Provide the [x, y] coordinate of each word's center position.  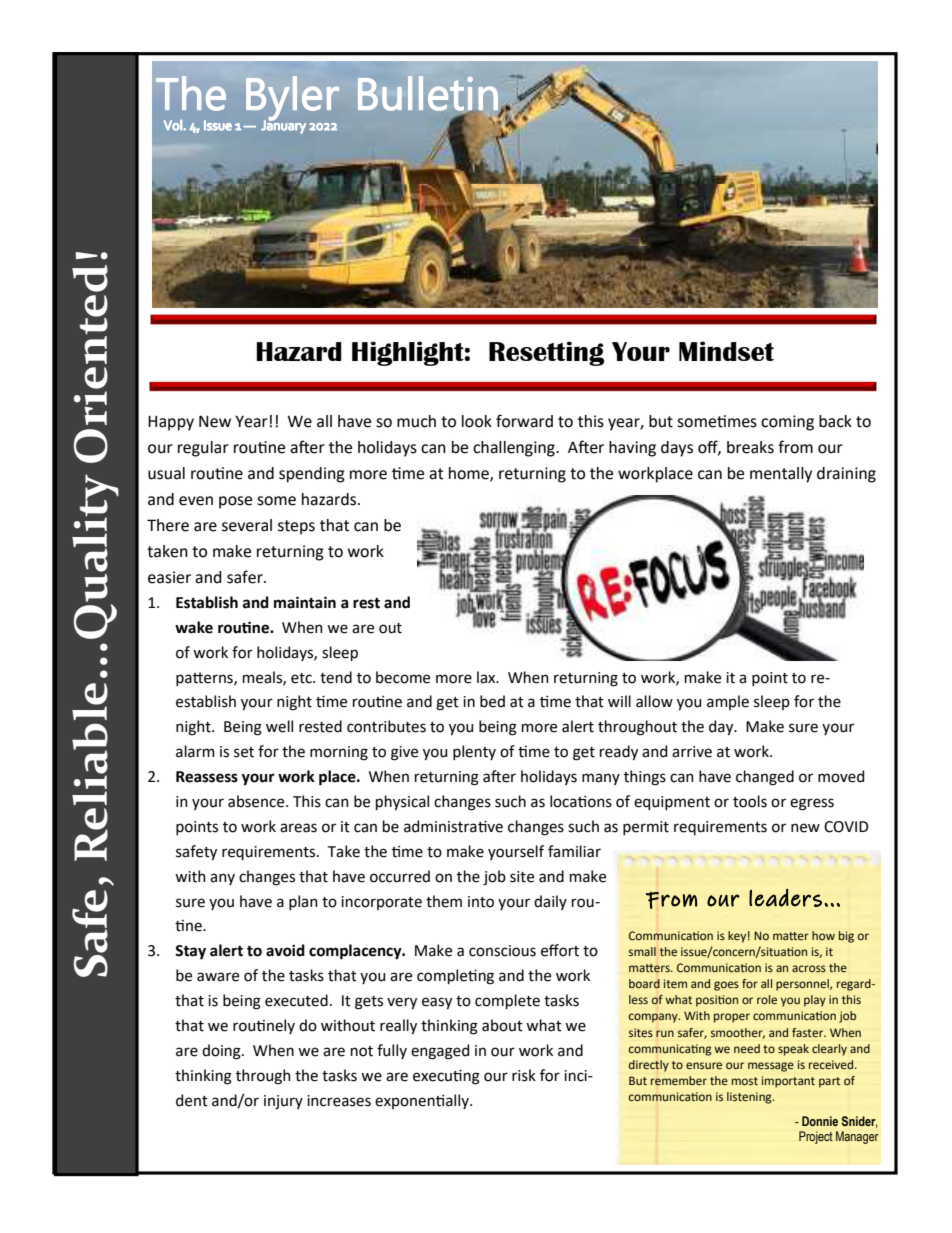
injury [283, 1102]
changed [765, 778]
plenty [474, 752]
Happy [171, 423]
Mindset [726, 351]
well [279, 726]
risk [524, 1075]
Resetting [546, 353]
